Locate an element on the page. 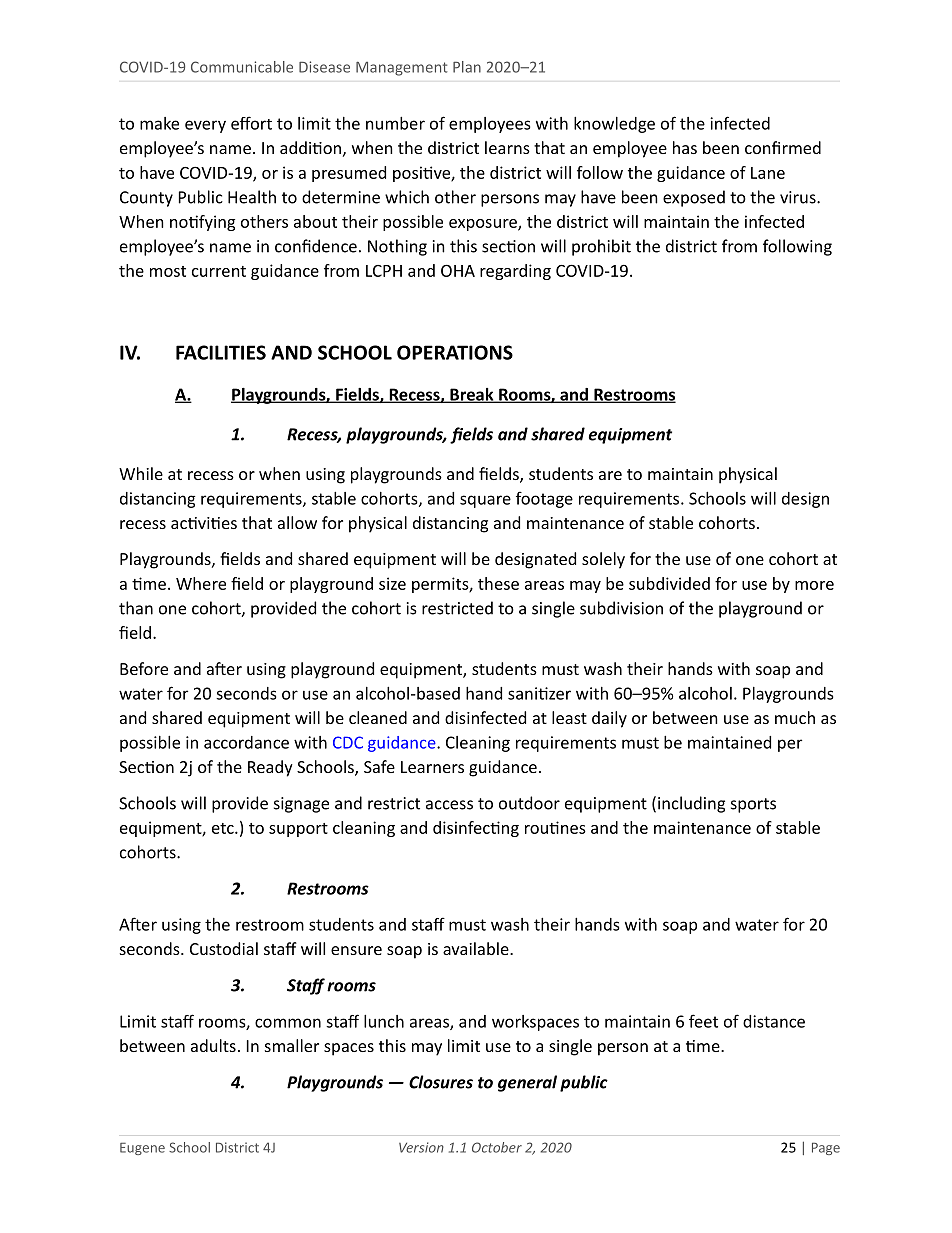  more is located at coordinates (814, 585).
